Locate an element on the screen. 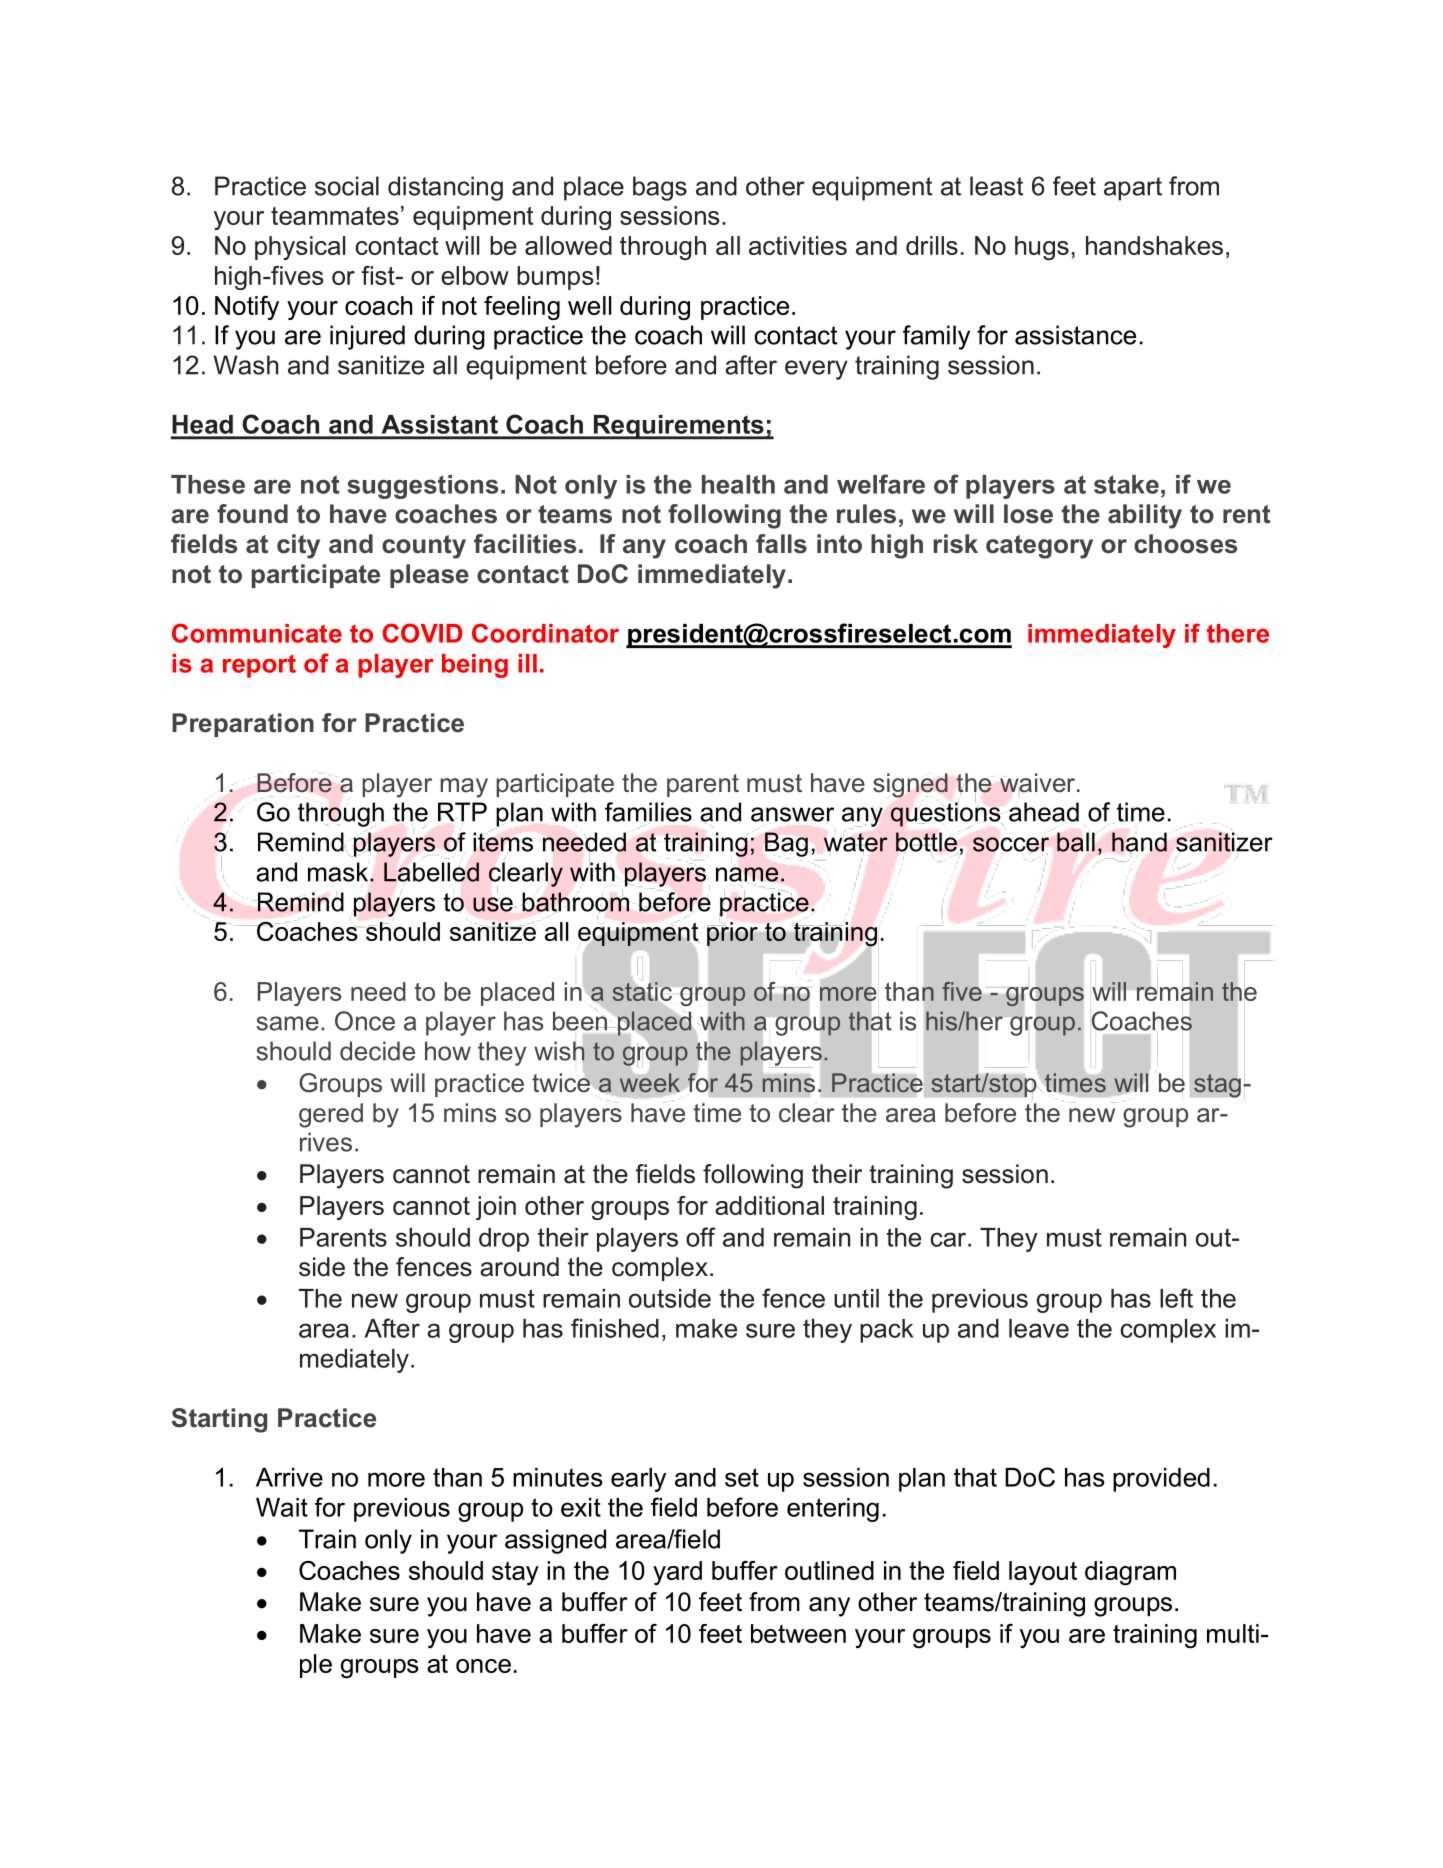 The height and width of the screenshot is (1868, 1443). prior is located at coordinates (732, 934).
